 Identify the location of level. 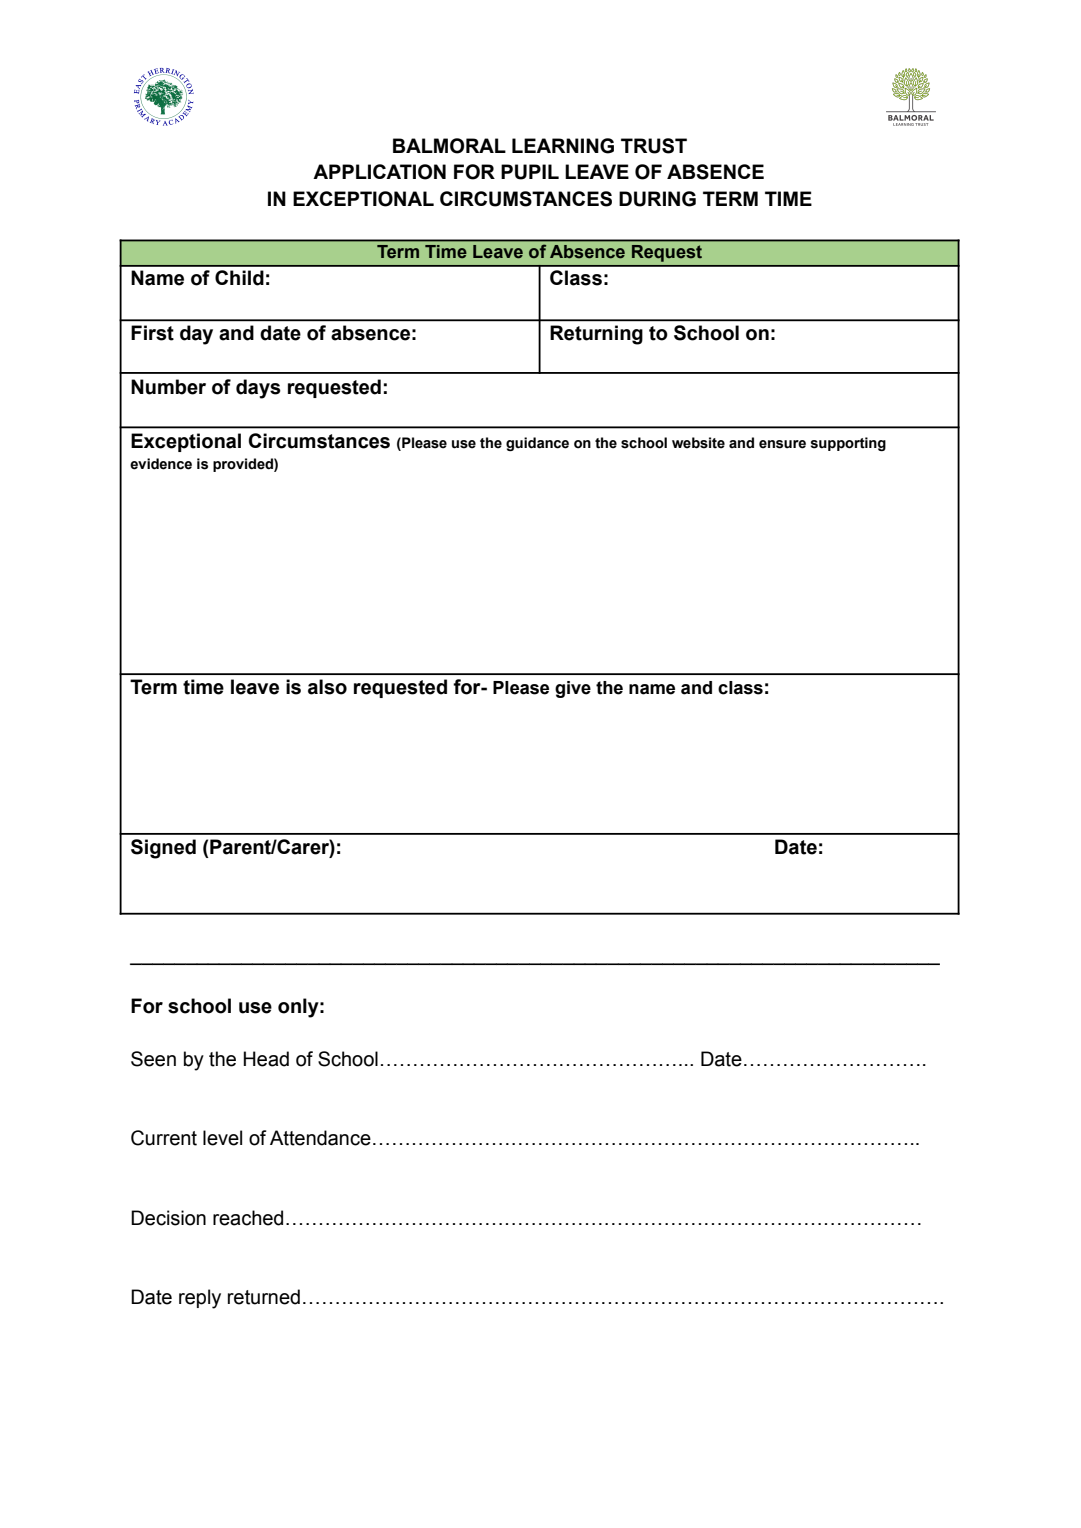
(222, 1138).
